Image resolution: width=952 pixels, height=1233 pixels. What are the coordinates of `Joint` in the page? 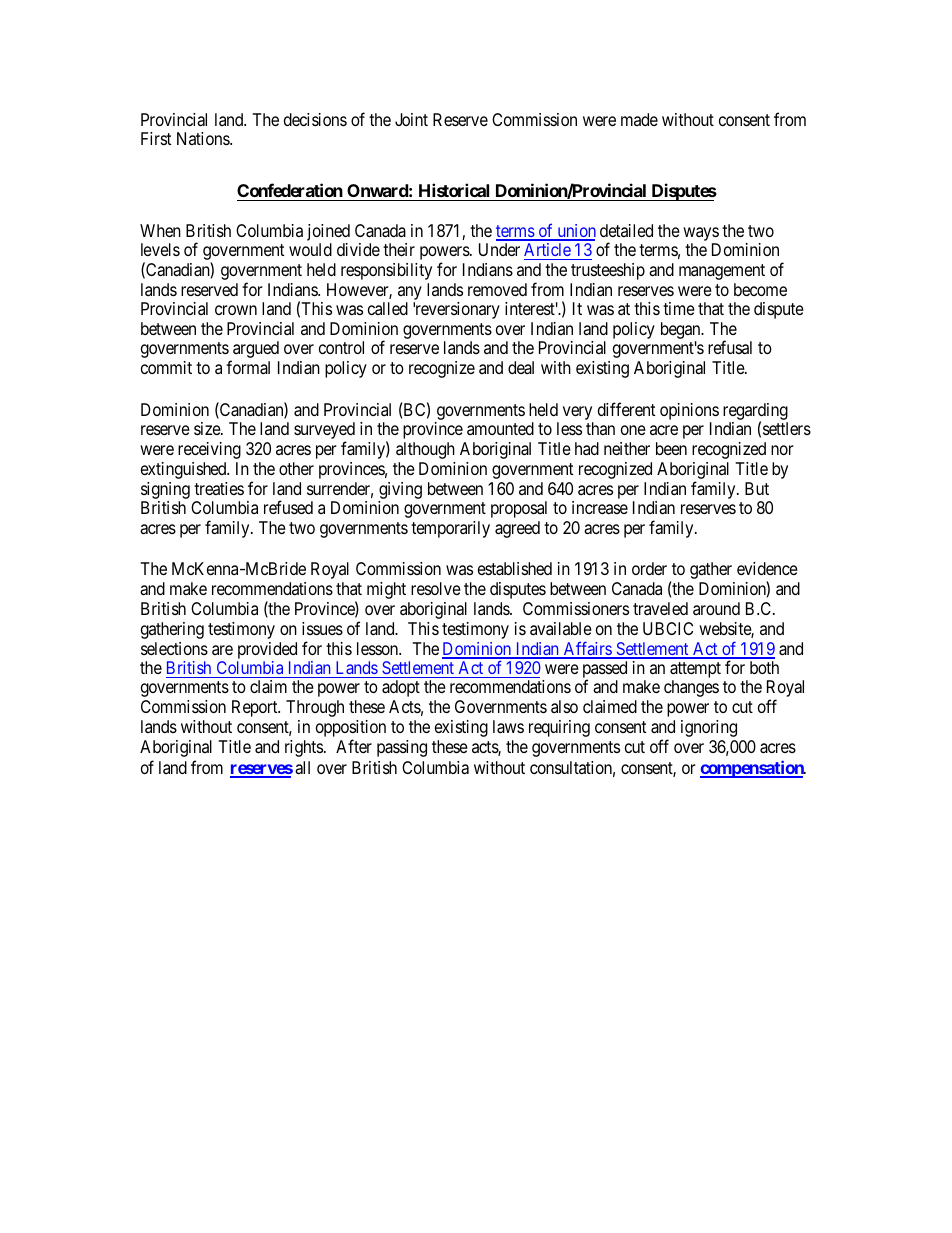 It's located at (411, 119).
